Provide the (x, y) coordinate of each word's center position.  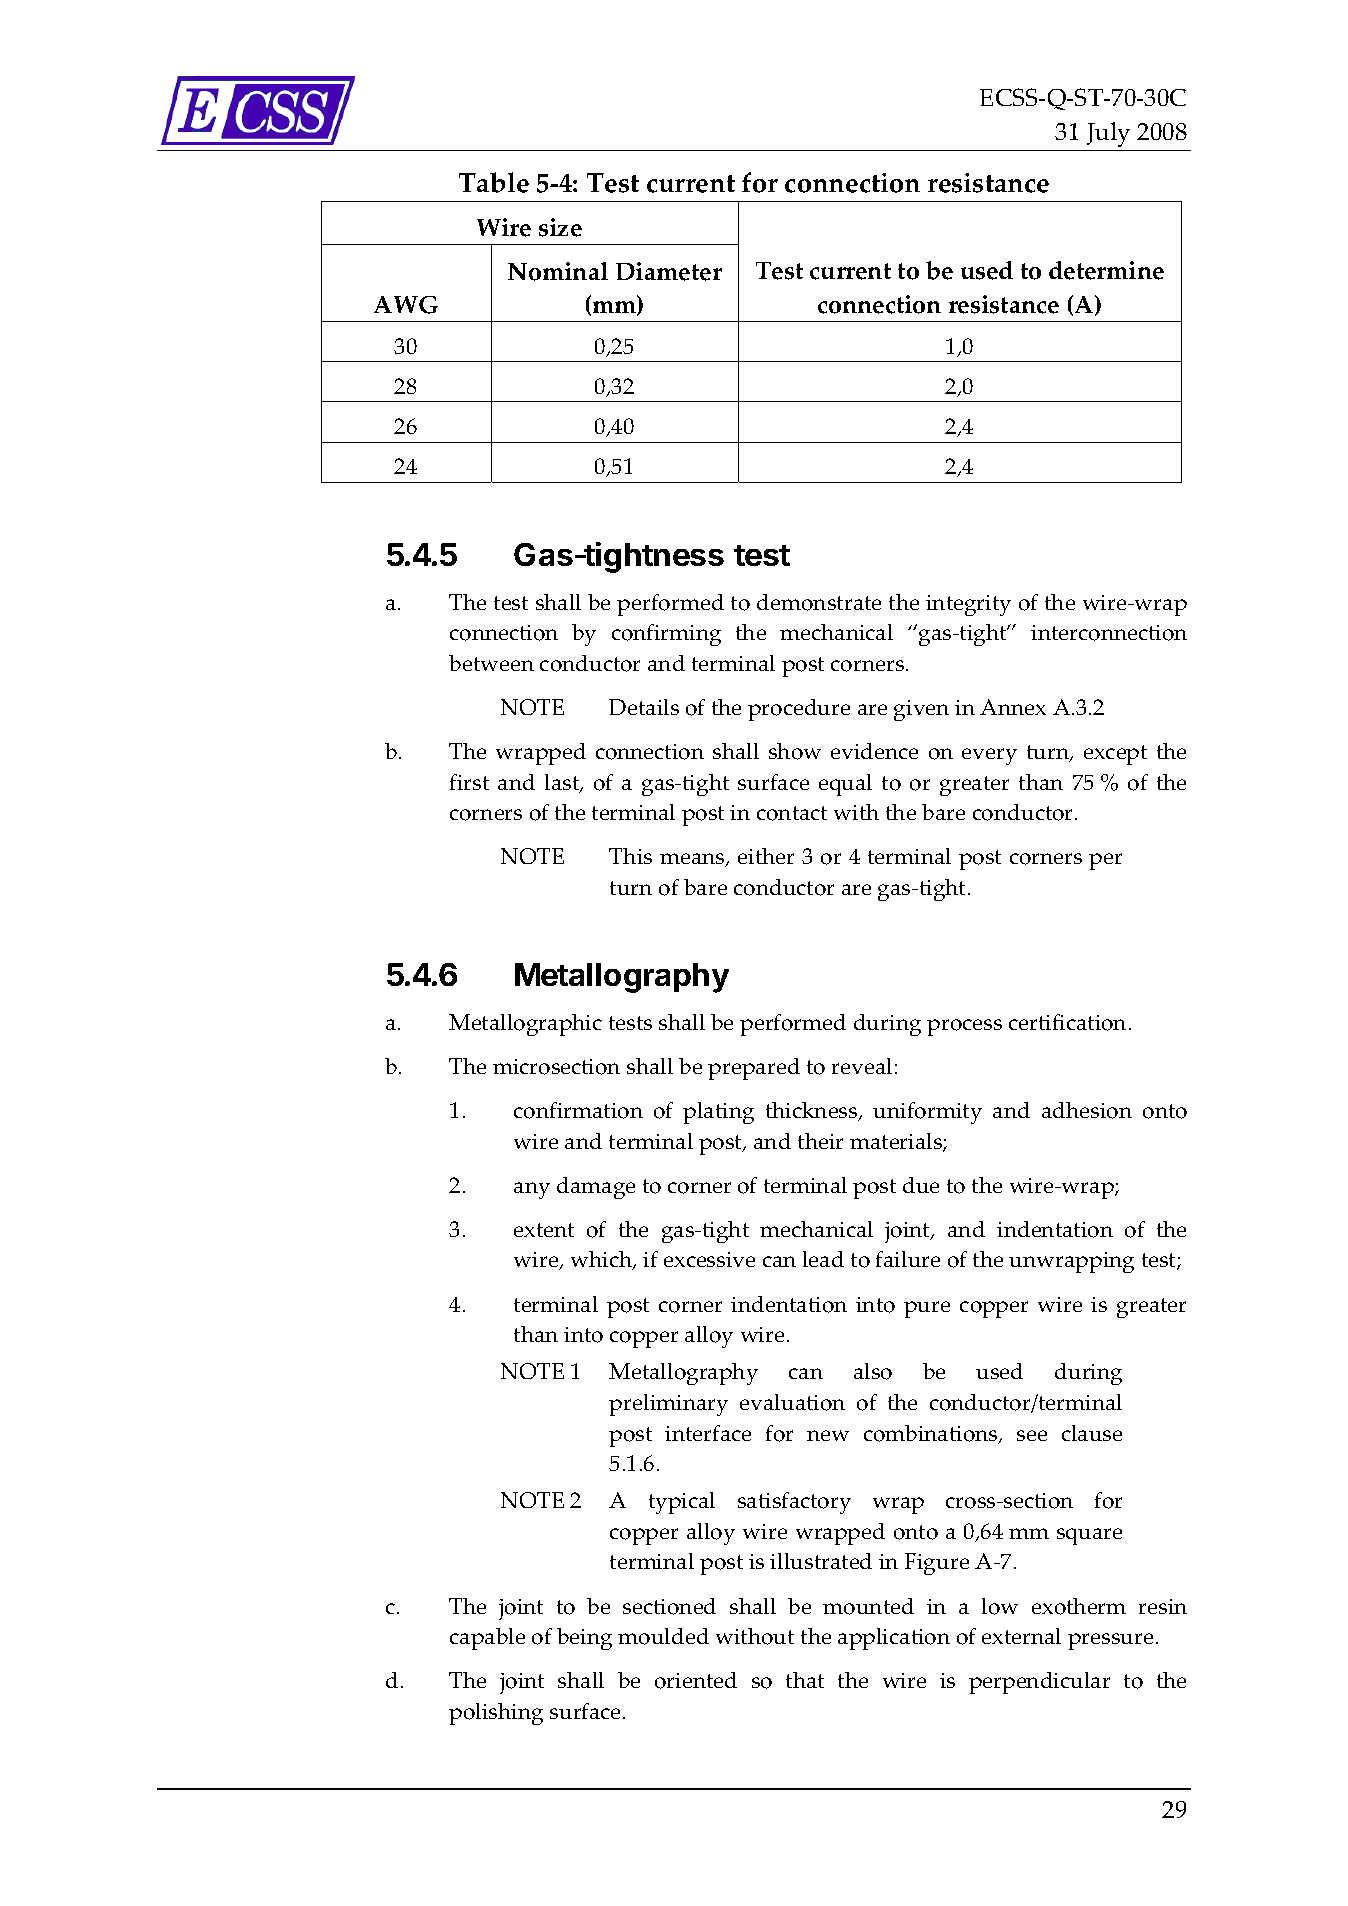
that (805, 1680)
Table (494, 182)
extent (544, 1230)
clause (1092, 1433)
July (1108, 134)
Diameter (669, 271)
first (469, 782)
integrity (968, 605)
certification (1067, 1022)
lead (823, 1259)
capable (487, 1639)
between (491, 663)
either (766, 856)
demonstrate (819, 602)
